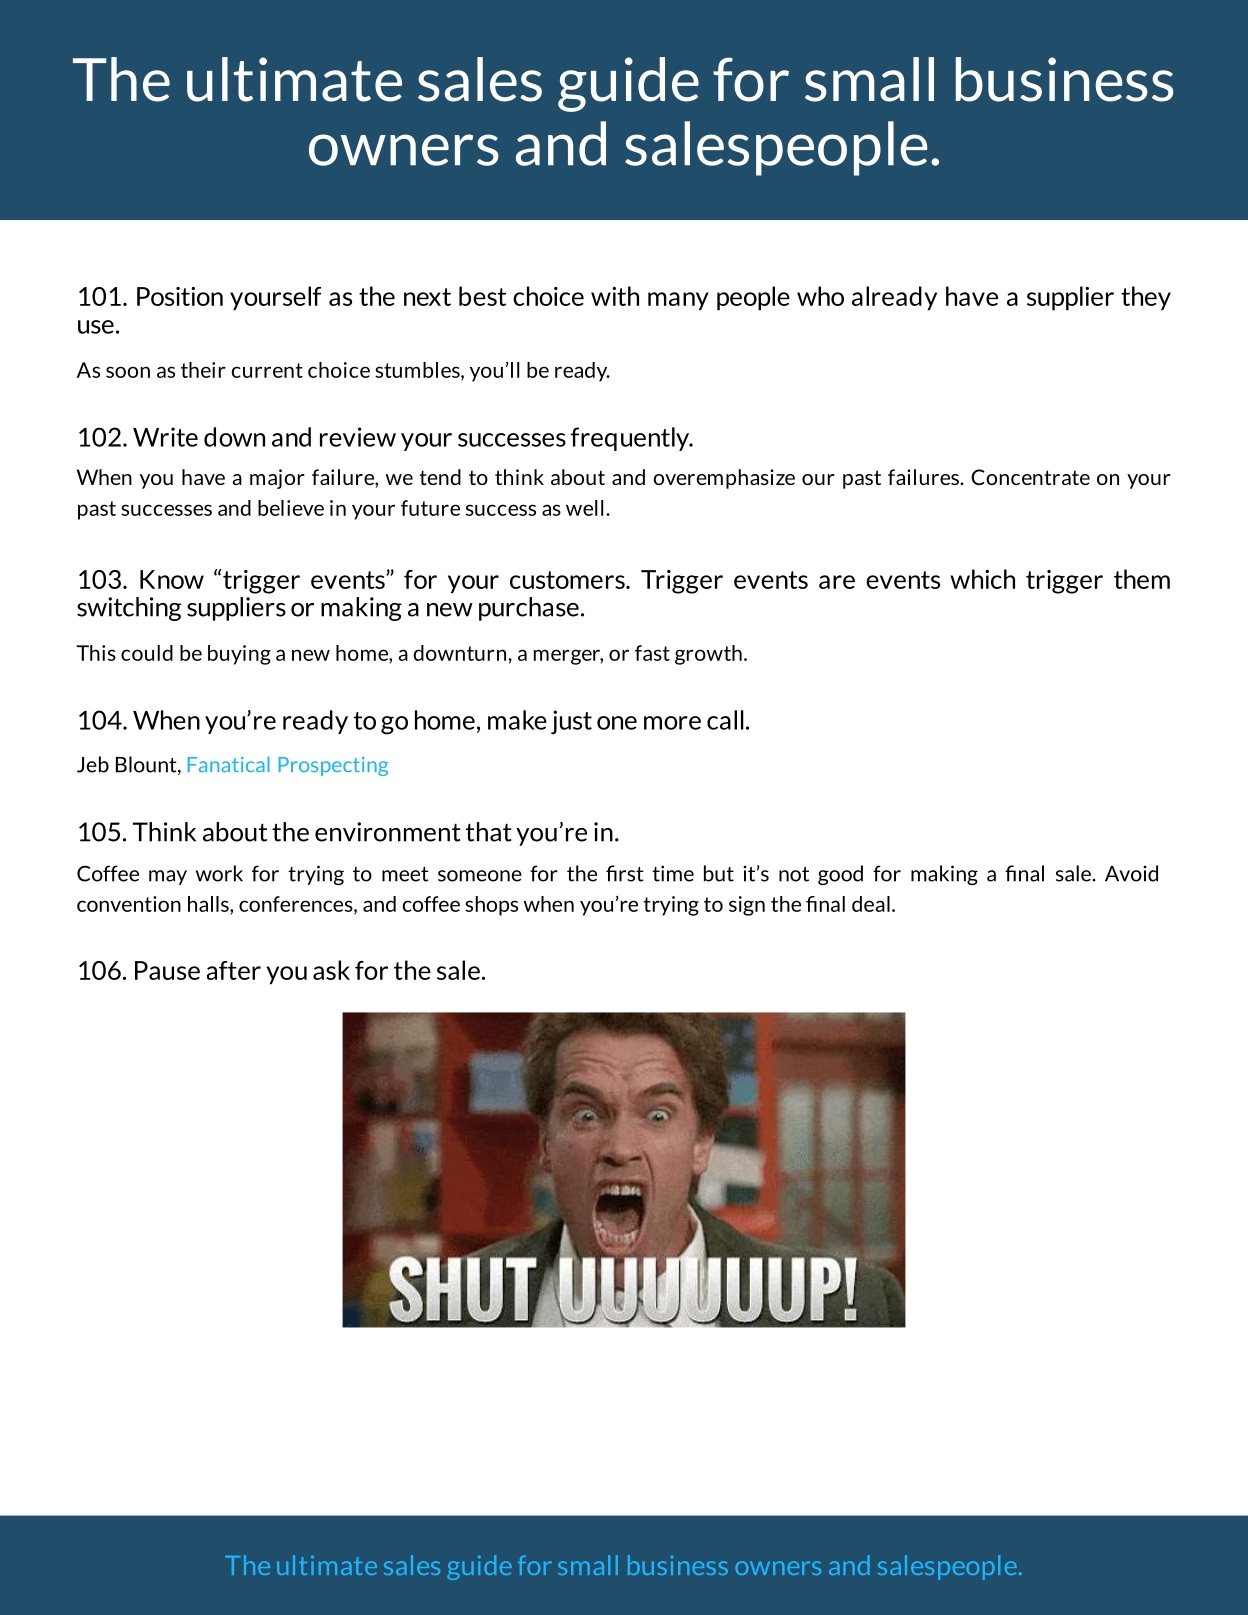  Describe the element at coordinates (228, 764) in the document. I see `Fanatical` at that location.
